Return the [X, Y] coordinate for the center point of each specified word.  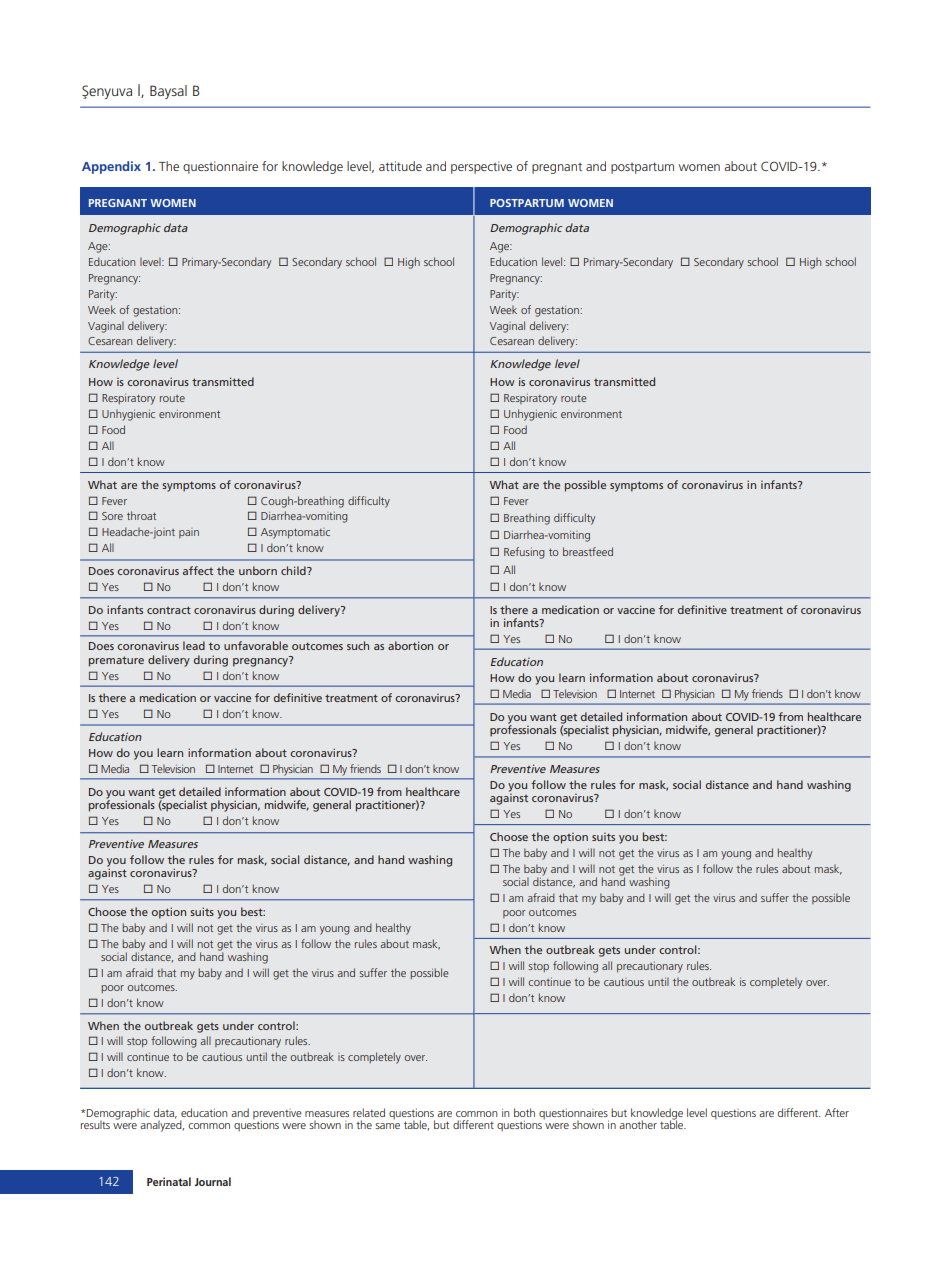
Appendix [111, 167]
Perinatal [169, 1181]
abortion [410, 645]
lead [194, 645]
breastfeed [588, 551]
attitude [400, 166]
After [837, 1112]
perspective [481, 167]
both [524, 1112]
